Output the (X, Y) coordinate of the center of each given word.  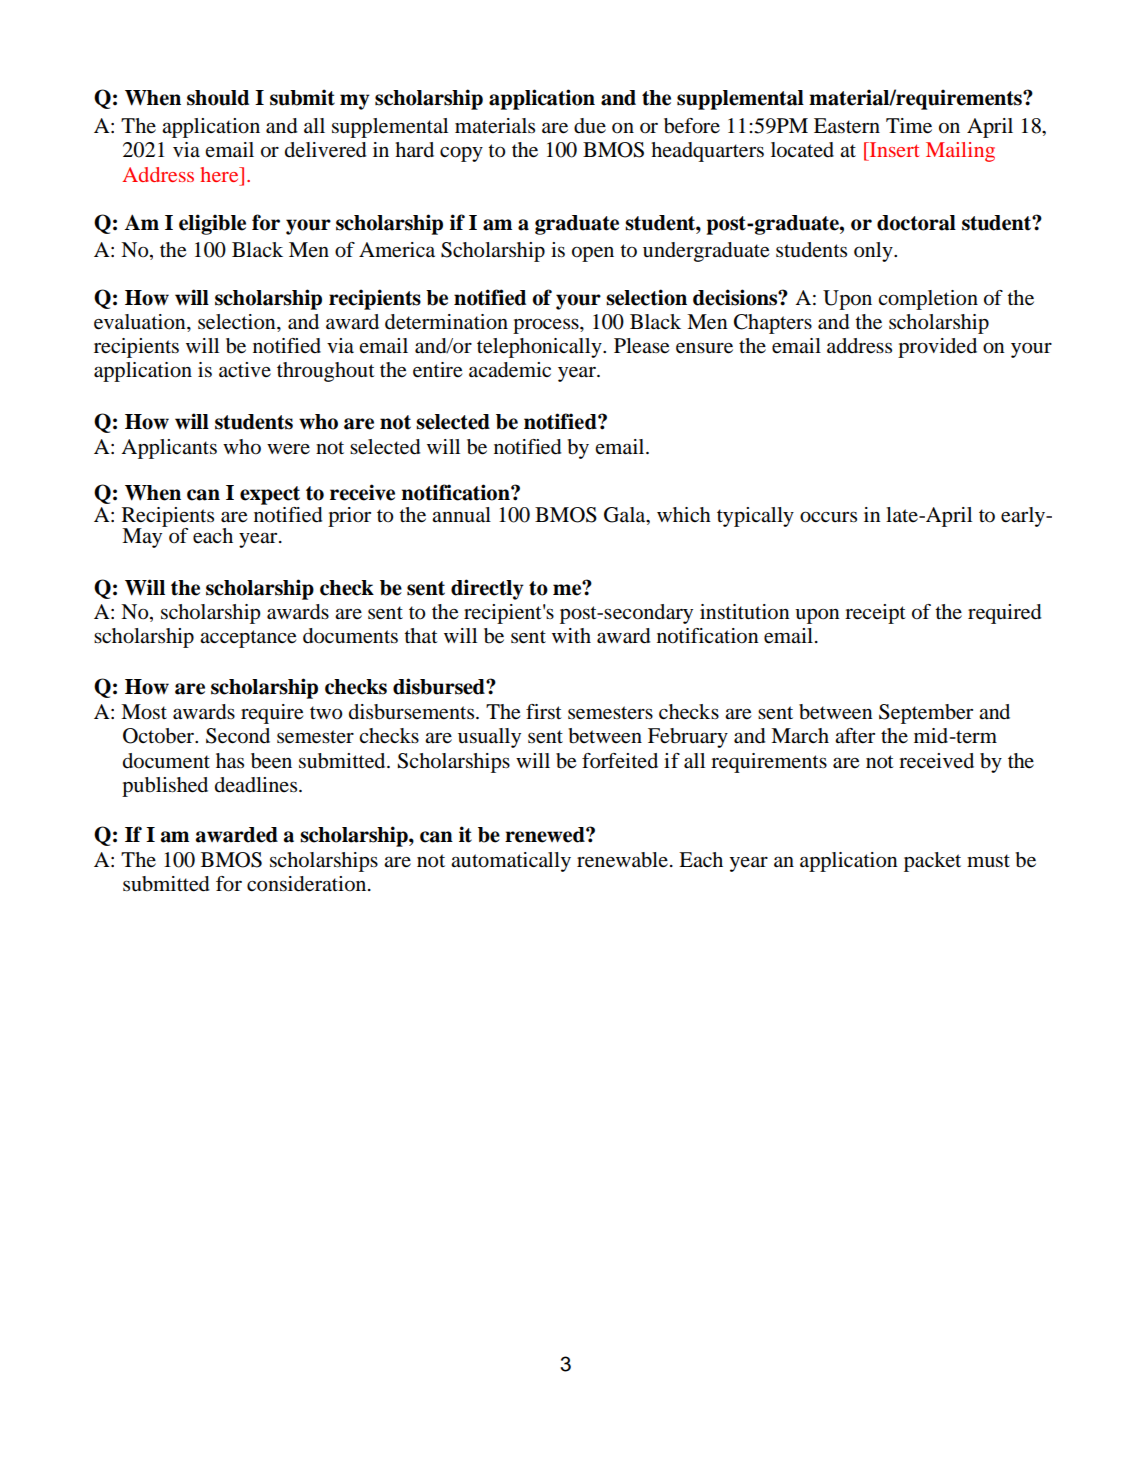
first (544, 712)
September (926, 714)
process (547, 326)
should (218, 98)
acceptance (248, 639)
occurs (828, 517)
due (590, 126)
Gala (626, 516)
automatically (511, 862)
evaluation (141, 322)
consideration (308, 884)
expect (270, 495)
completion (928, 300)
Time (909, 126)
